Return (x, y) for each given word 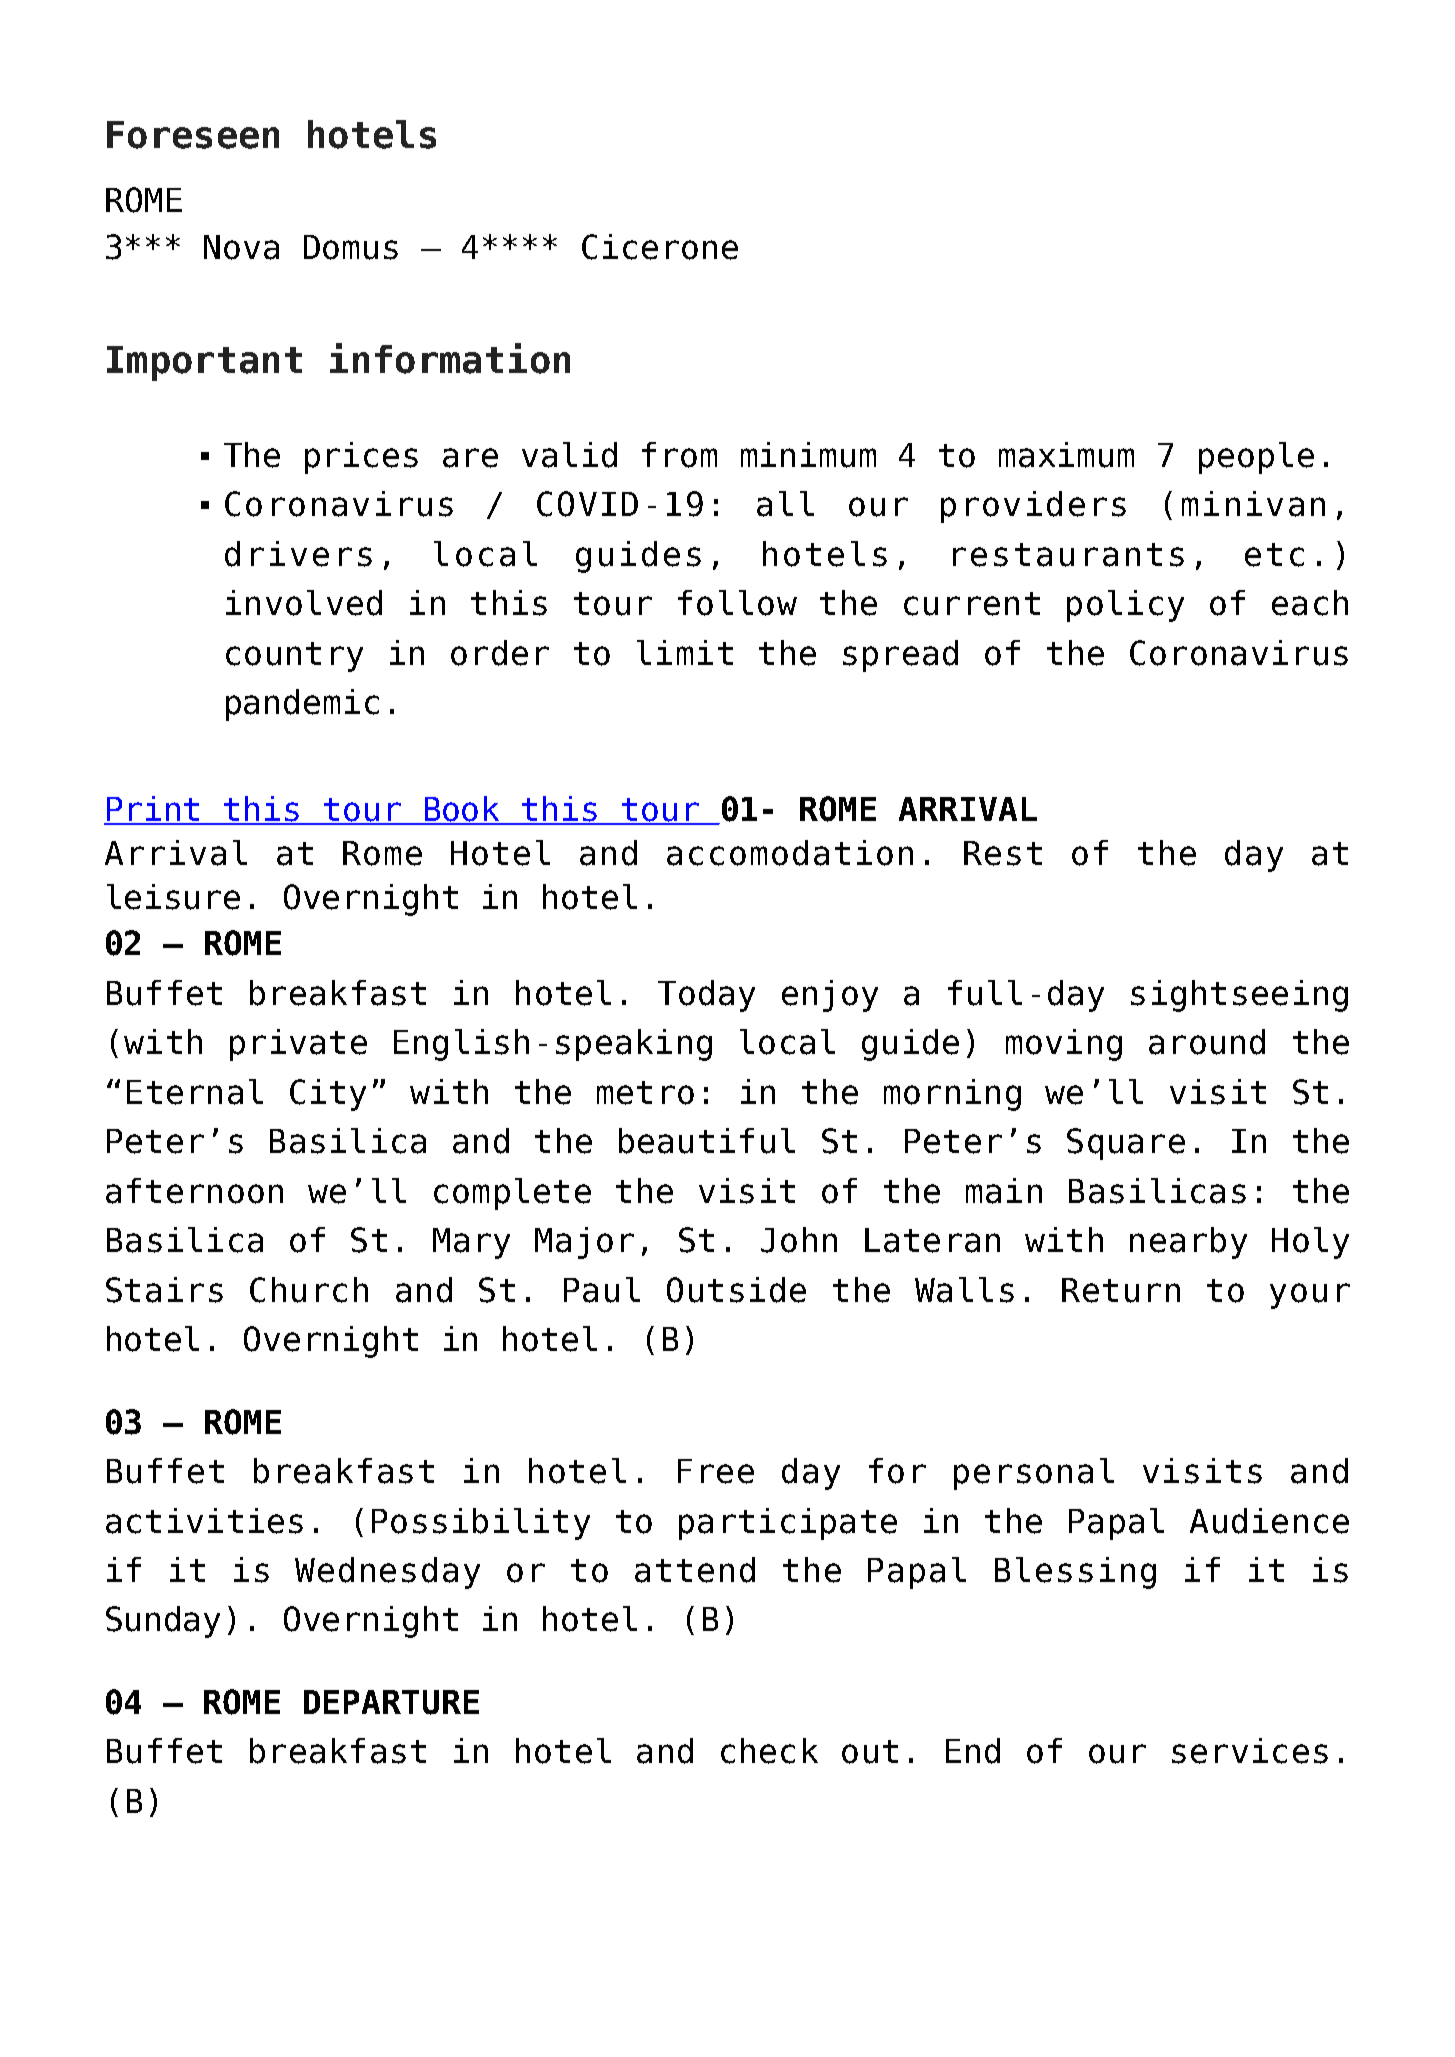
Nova (241, 247)
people (1256, 458)
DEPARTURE (391, 1702)
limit (685, 652)
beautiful (707, 1141)
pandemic (302, 705)
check (769, 1751)
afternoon (194, 1191)
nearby (1188, 1243)
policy (1125, 606)
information (450, 358)
